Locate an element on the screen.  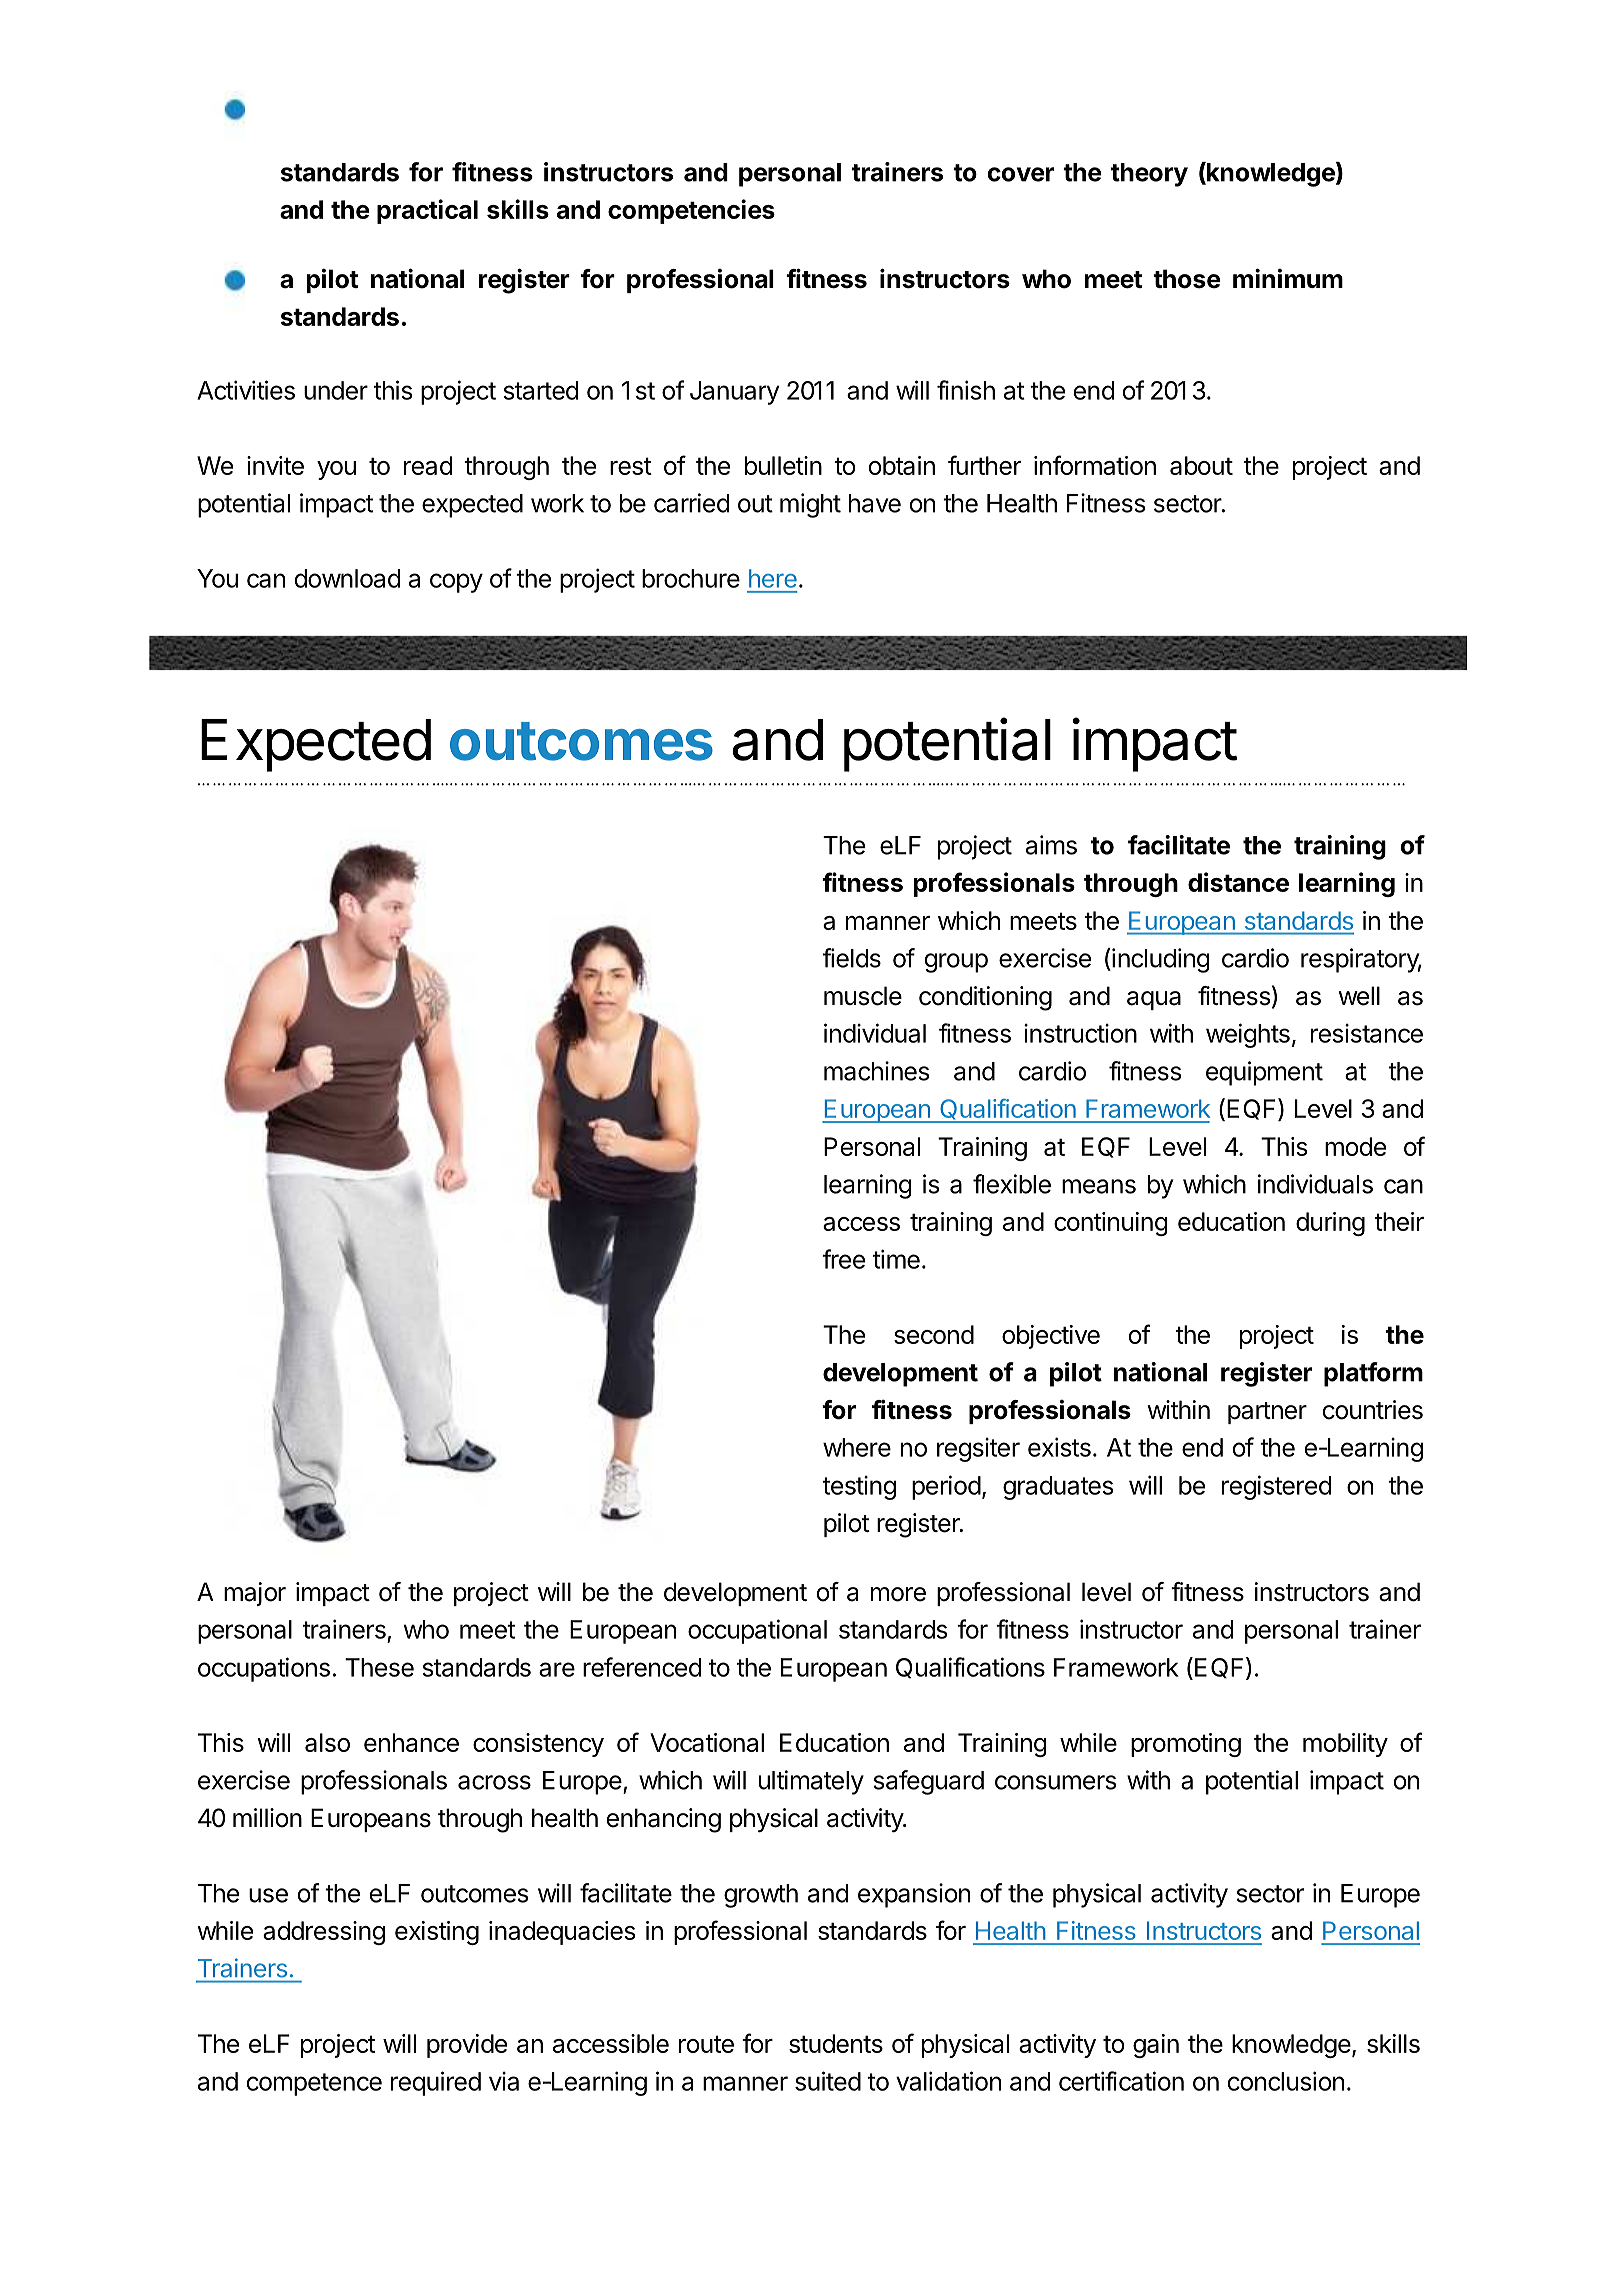
fields is located at coordinates (851, 958).
